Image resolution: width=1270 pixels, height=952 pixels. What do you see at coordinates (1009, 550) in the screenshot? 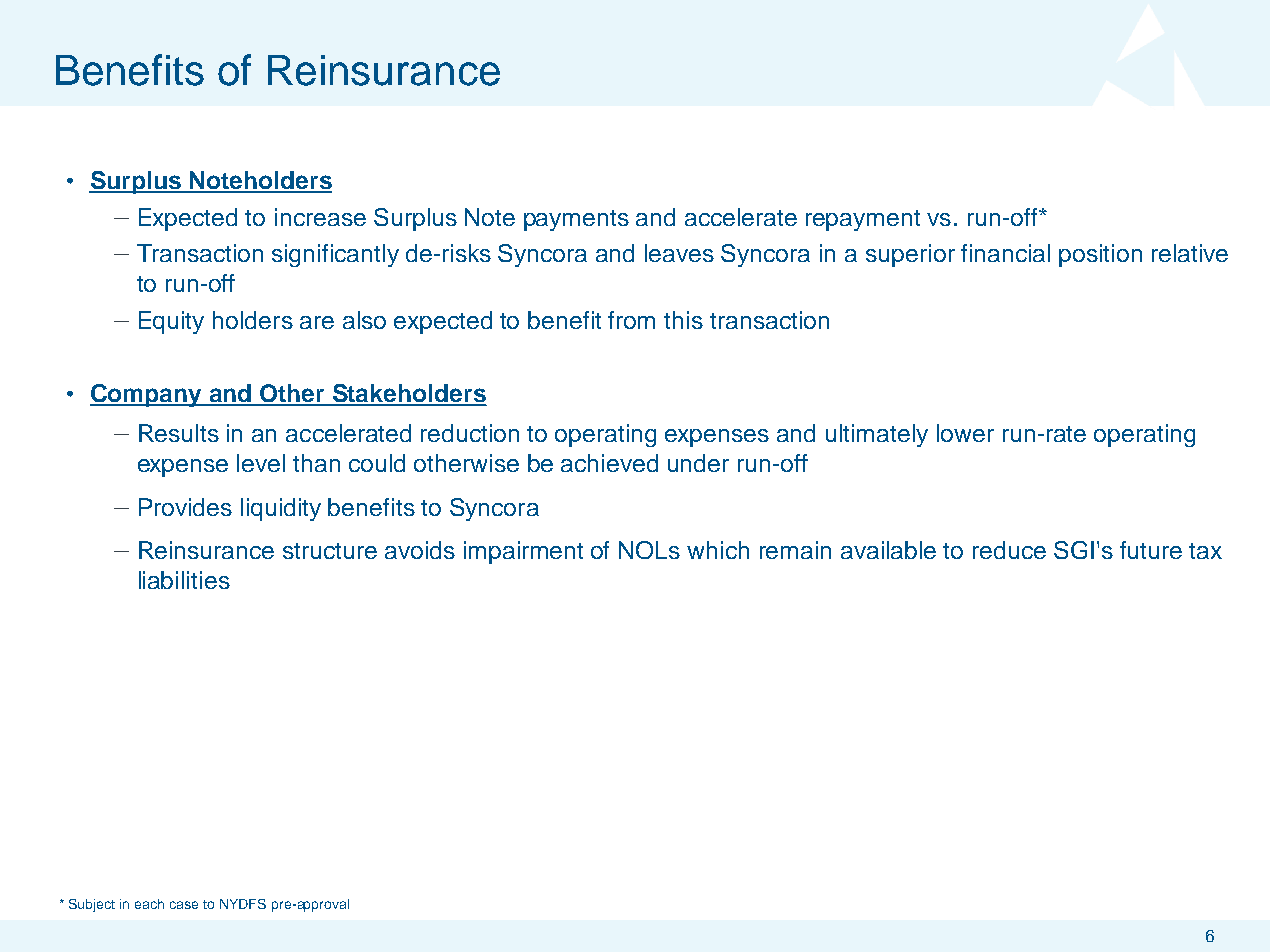
I see `reduce` at bounding box center [1009, 550].
